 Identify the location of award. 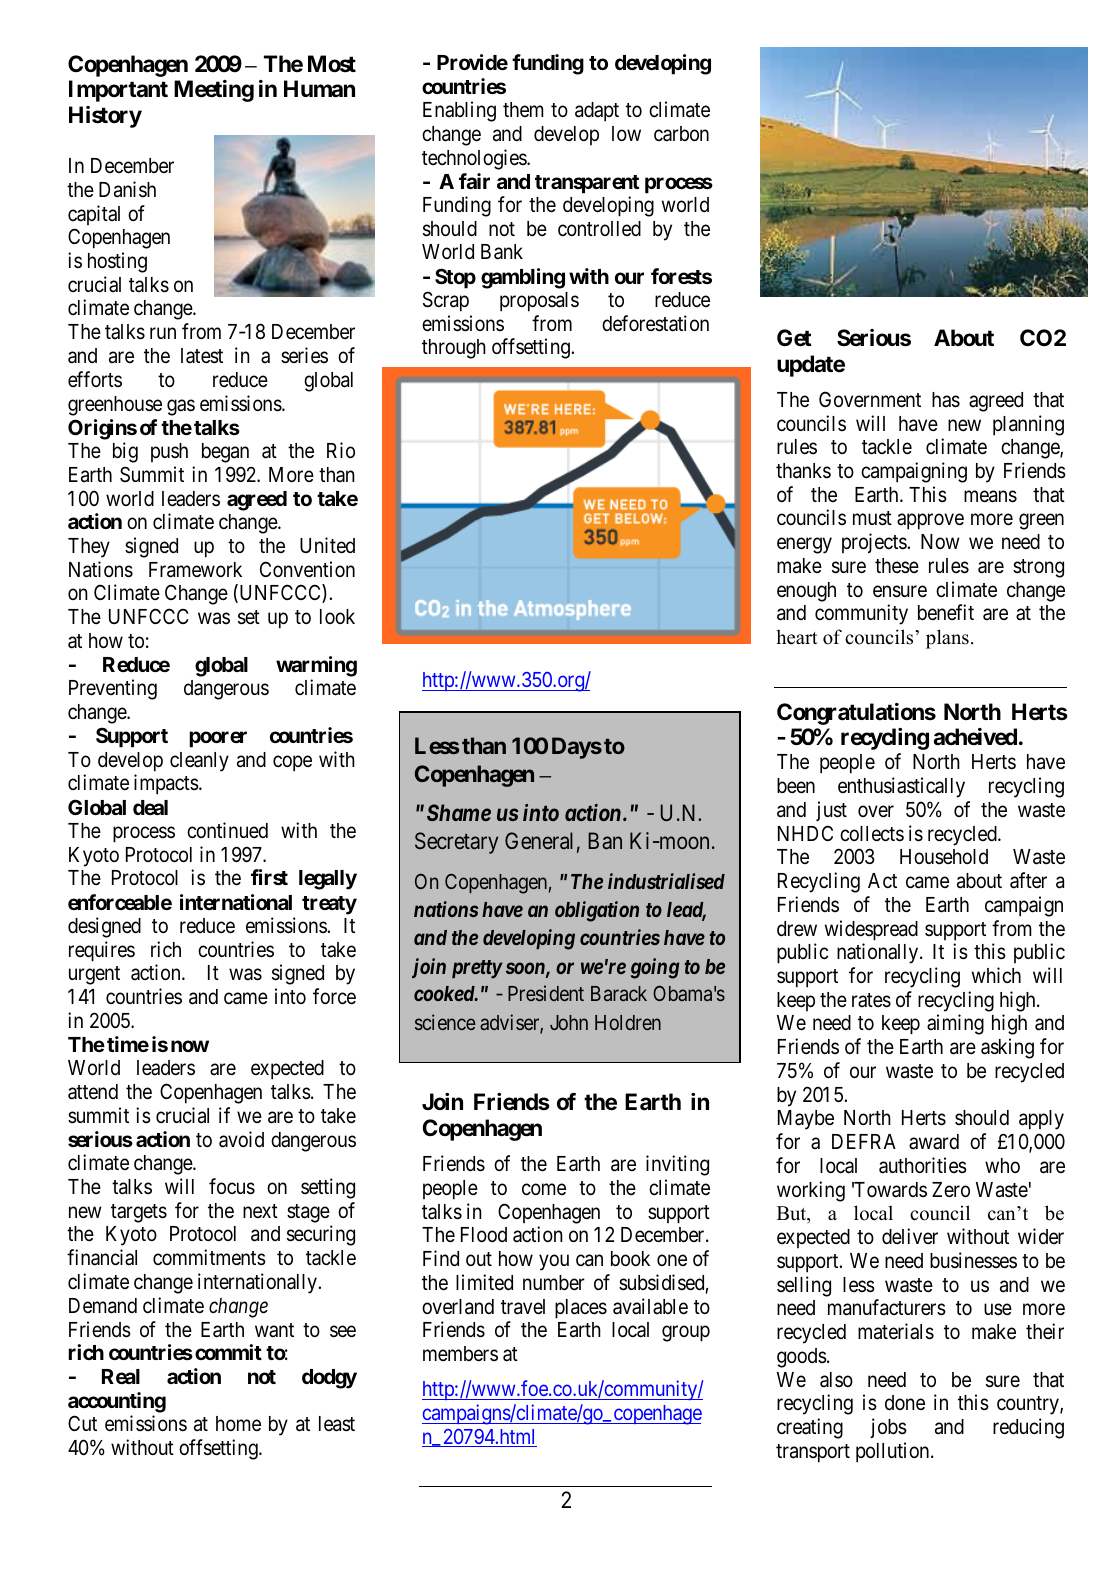
(934, 1141).
